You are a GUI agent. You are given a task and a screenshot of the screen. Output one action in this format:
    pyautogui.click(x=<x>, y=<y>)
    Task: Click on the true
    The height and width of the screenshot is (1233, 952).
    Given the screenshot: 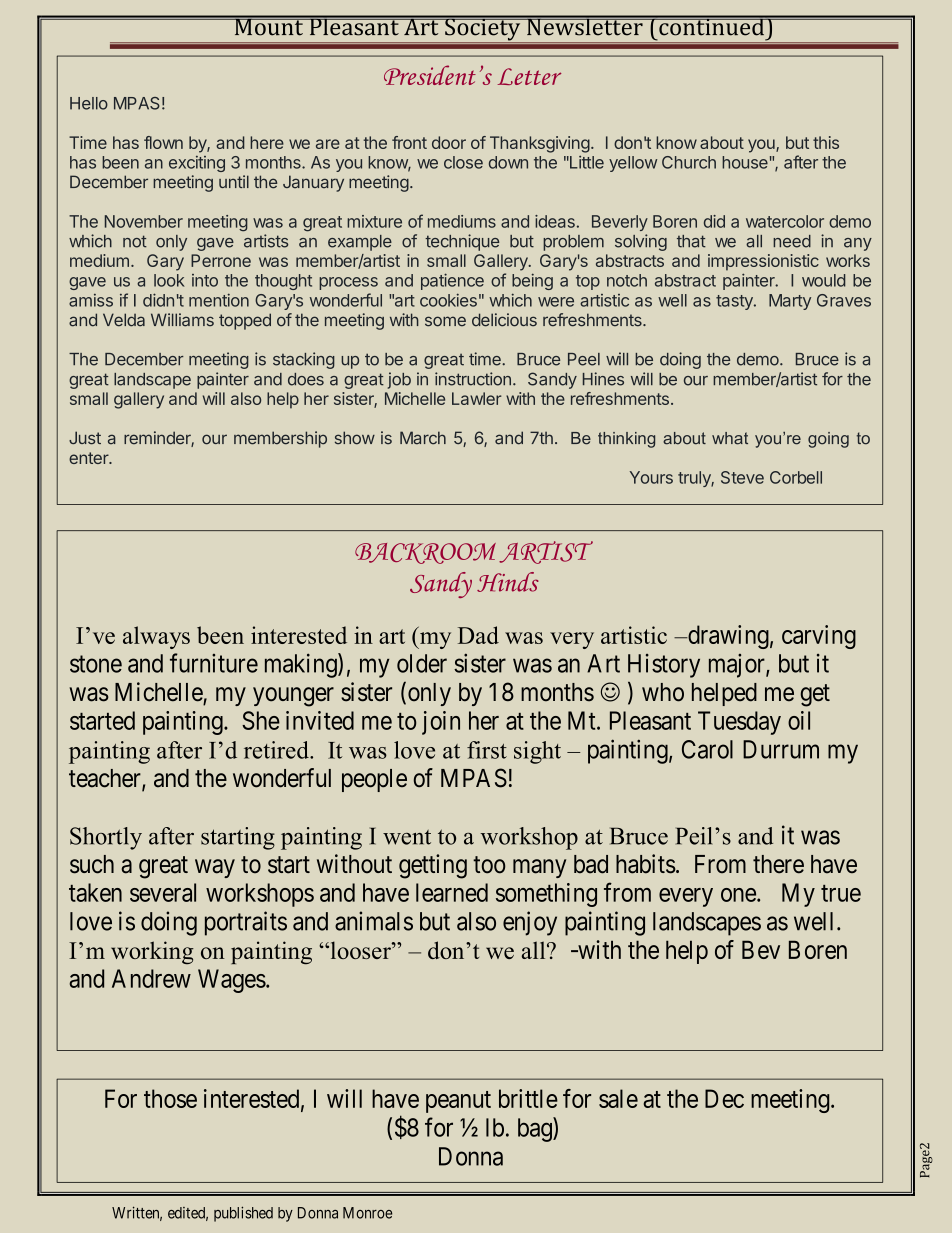 What is the action you would take?
    pyautogui.click(x=841, y=893)
